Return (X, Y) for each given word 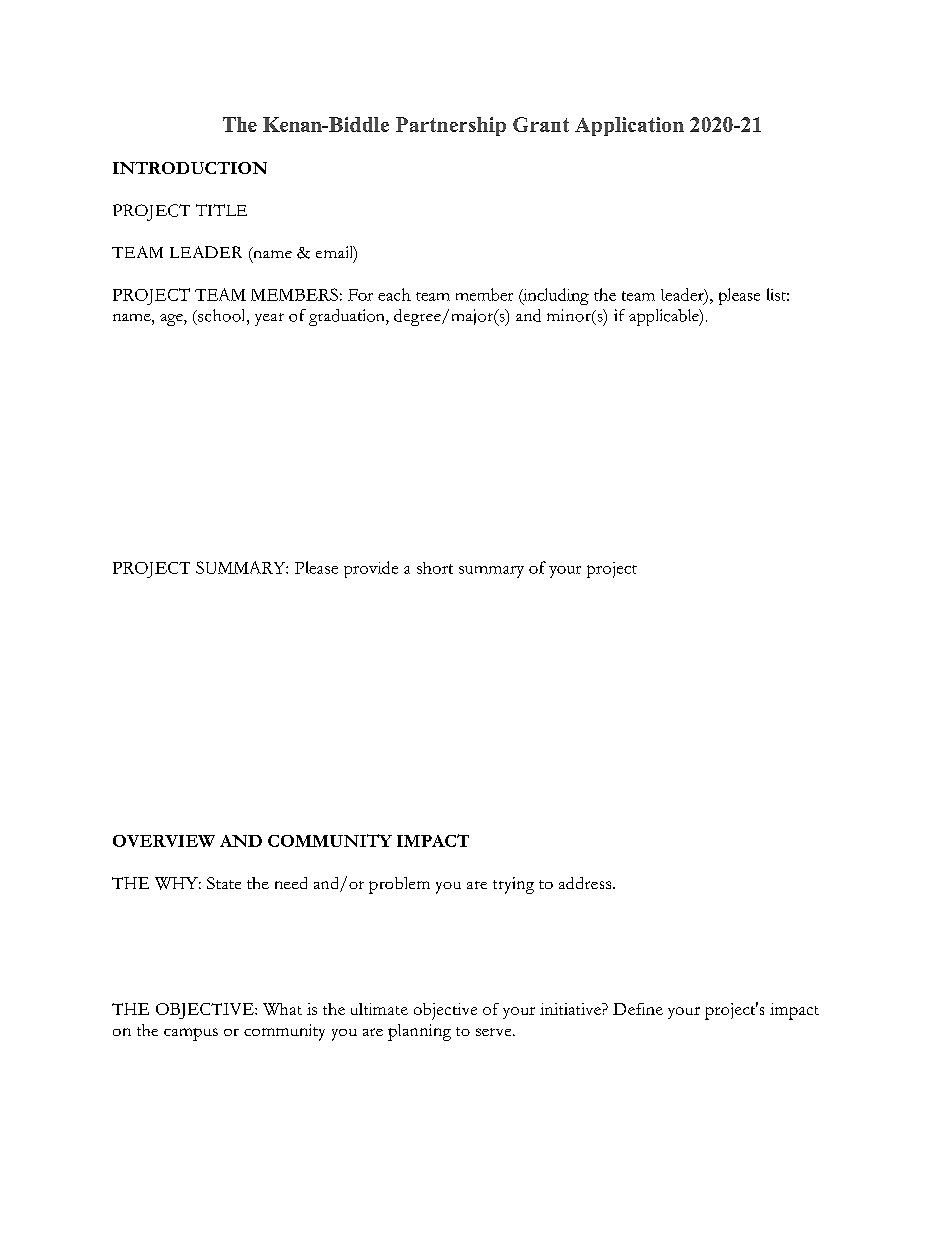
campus (191, 1034)
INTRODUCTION (190, 168)
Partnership (451, 126)
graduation (348, 317)
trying (513, 885)
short (435, 568)
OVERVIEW (164, 841)
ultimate (379, 1009)
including (555, 296)
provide (371, 569)
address (586, 883)
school (222, 315)
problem (399, 885)
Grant (541, 124)
